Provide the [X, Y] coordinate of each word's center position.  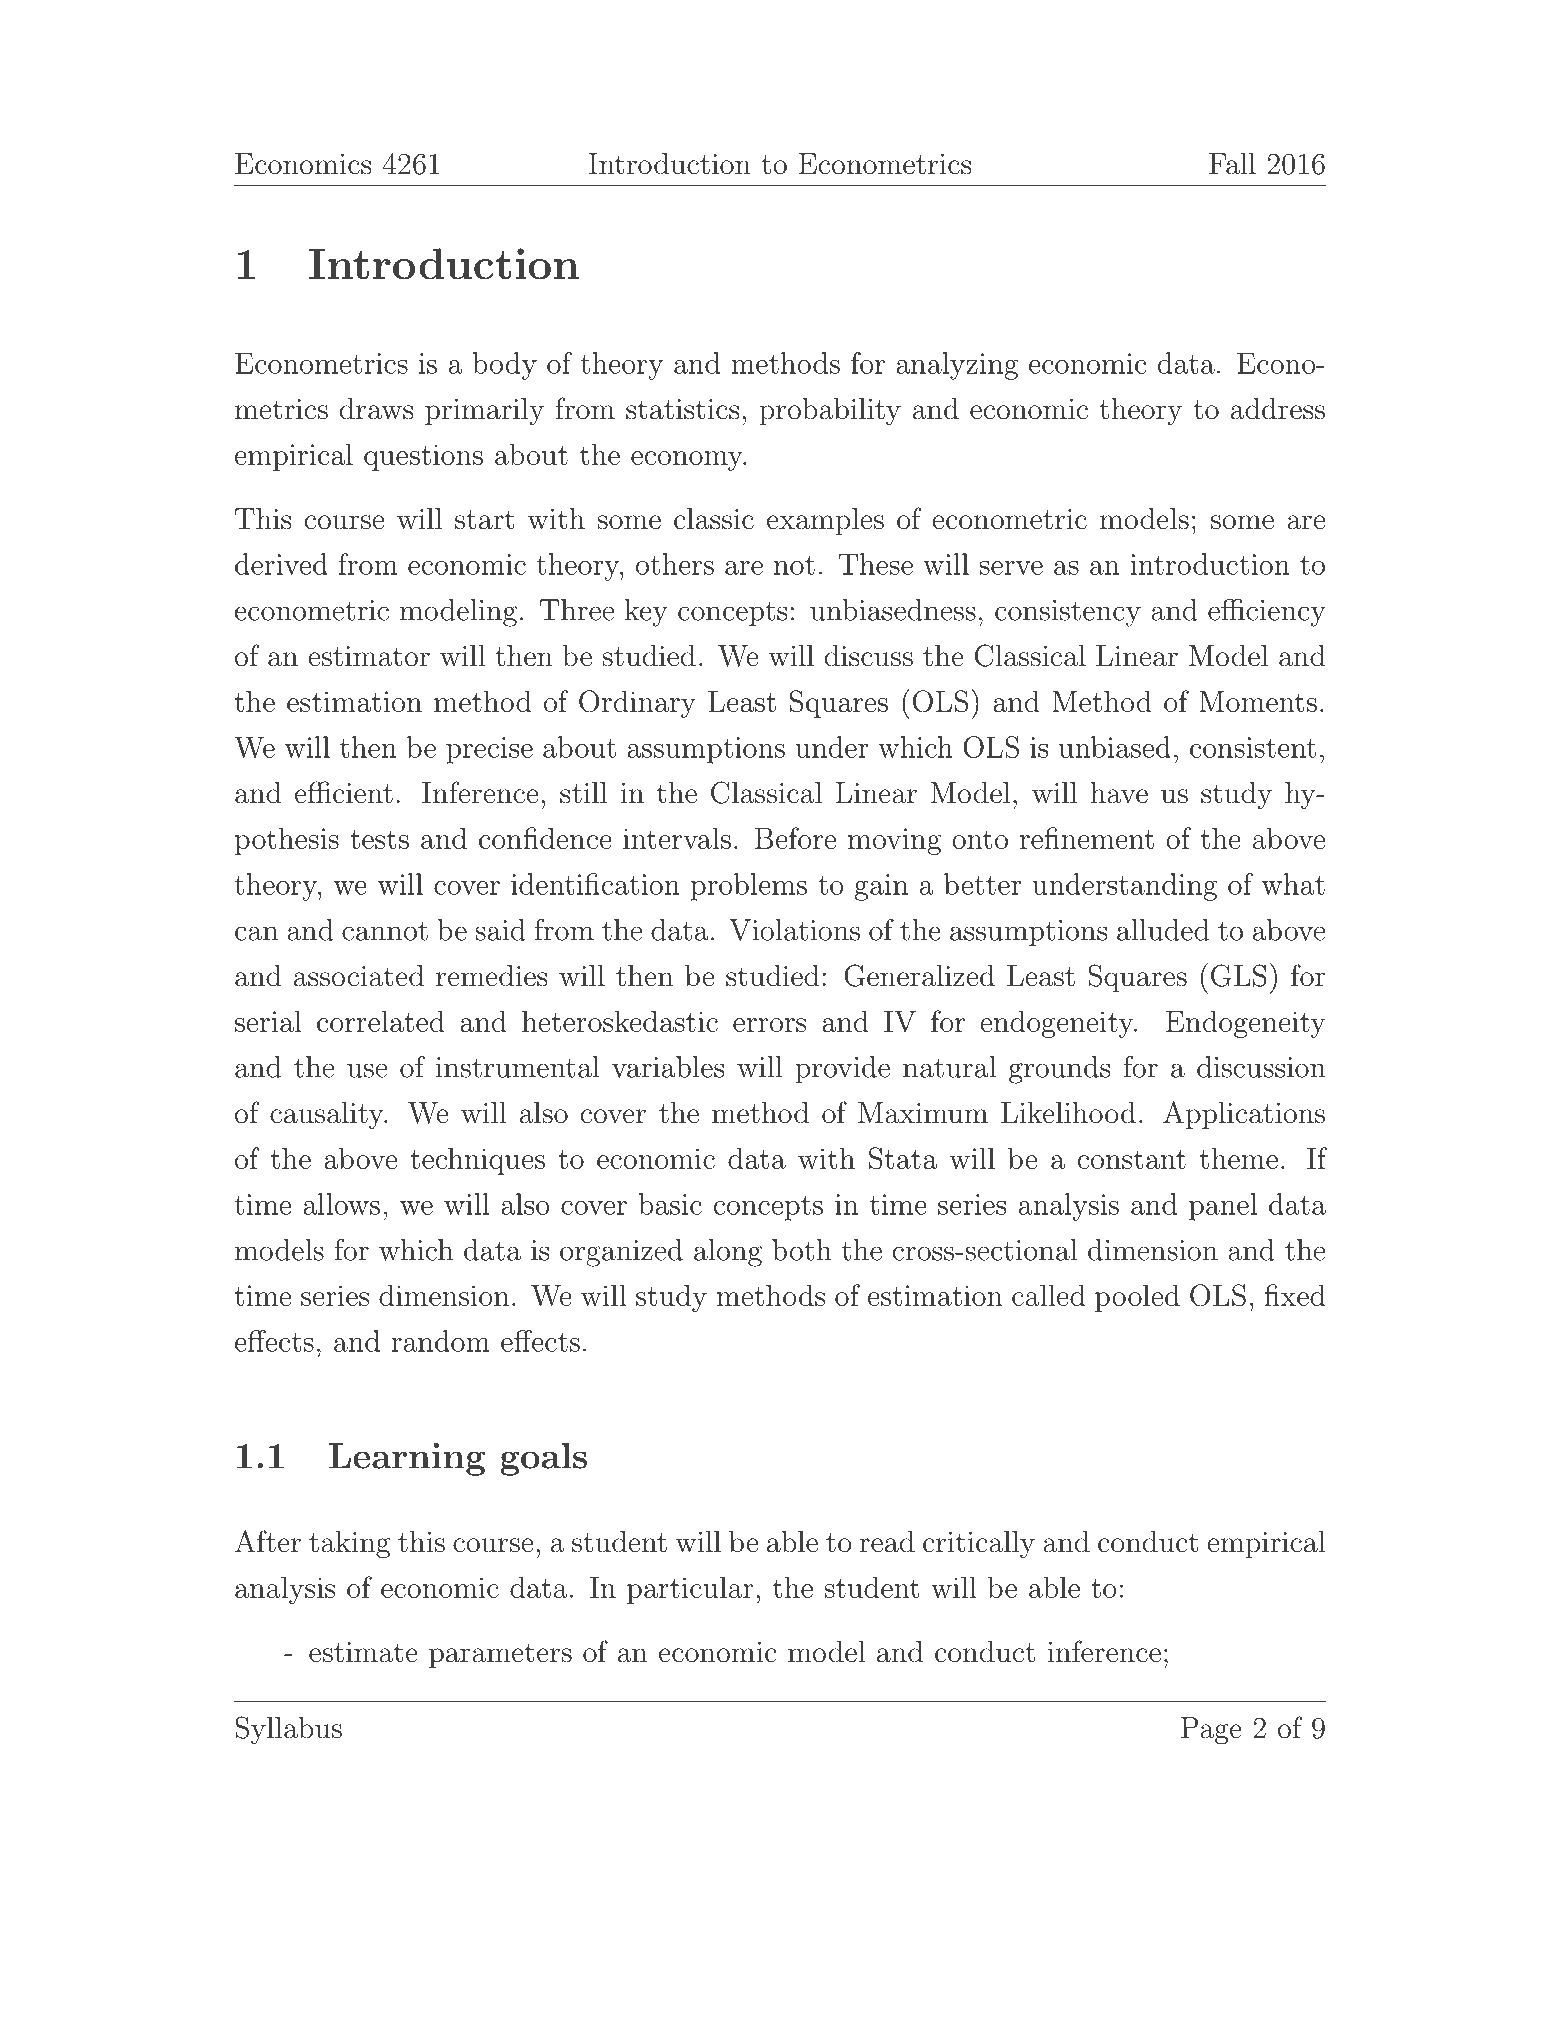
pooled [1137, 1298]
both [802, 1250]
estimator [369, 656]
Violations [794, 930]
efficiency [1267, 613]
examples [825, 521]
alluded [1163, 930]
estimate [363, 1652]
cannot [385, 931]
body [504, 366]
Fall [1232, 164]
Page [1211, 1731]
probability [830, 411]
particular [690, 1590]
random [440, 1341]
